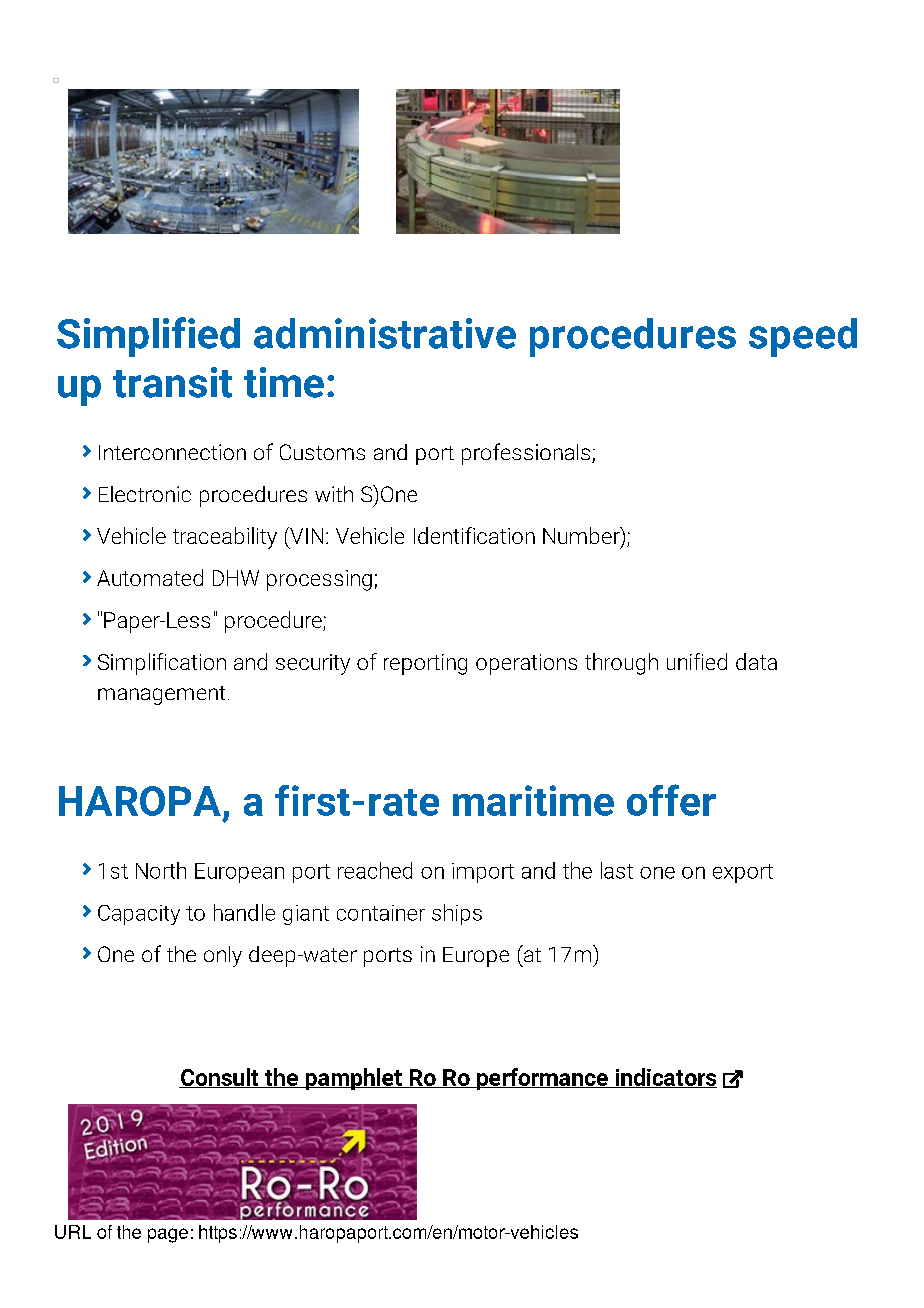  What do you see at coordinates (353, 1079) in the page?
I see `pamphlet` at bounding box center [353, 1079].
